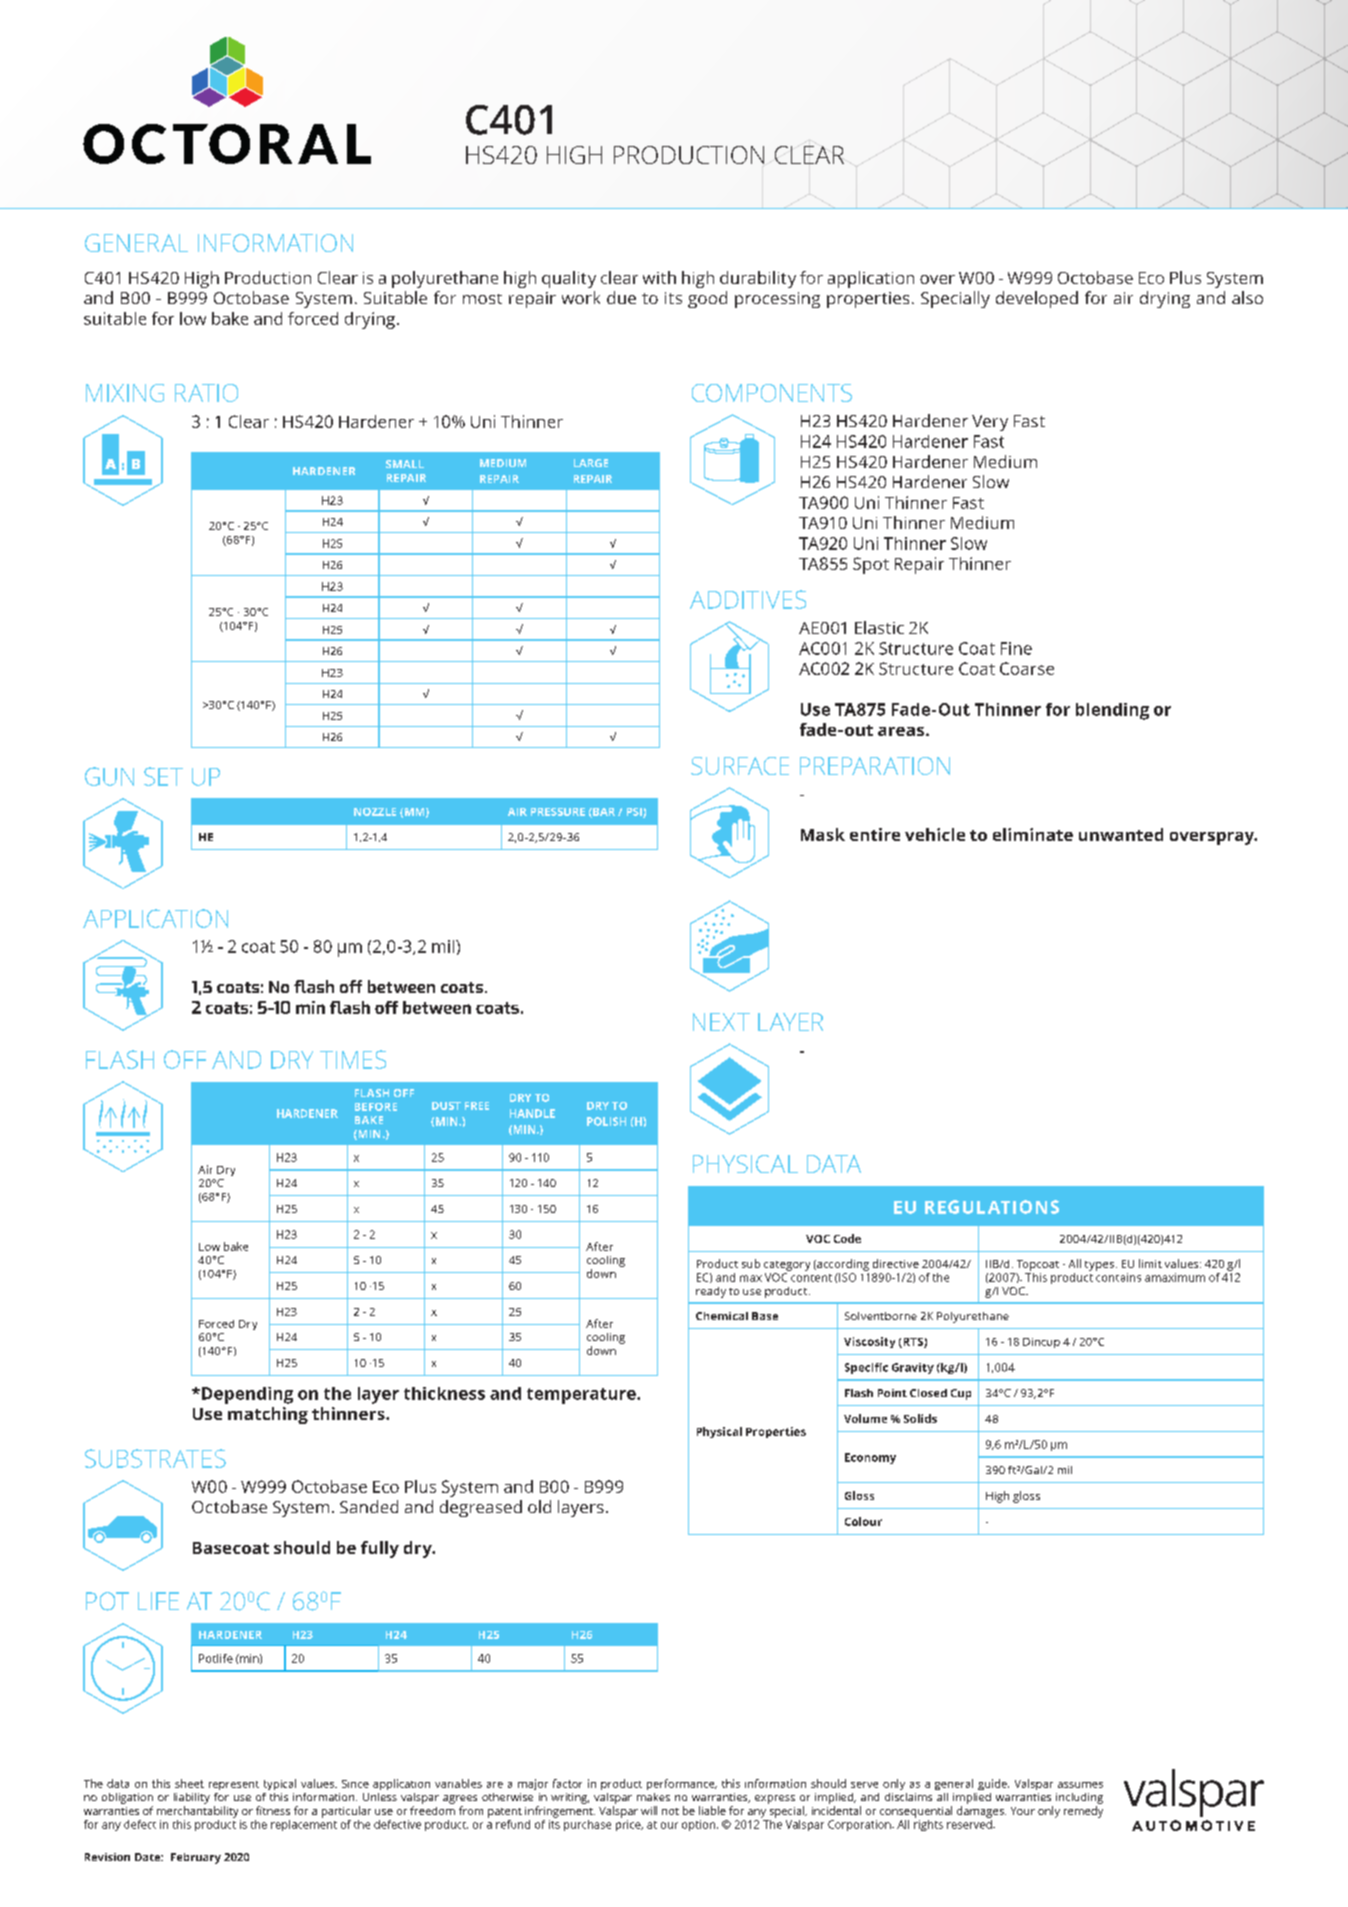 This page has height=1907, width=1348. Describe the element at coordinates (125, 393) in the page. I see `MIXING` at that location.
